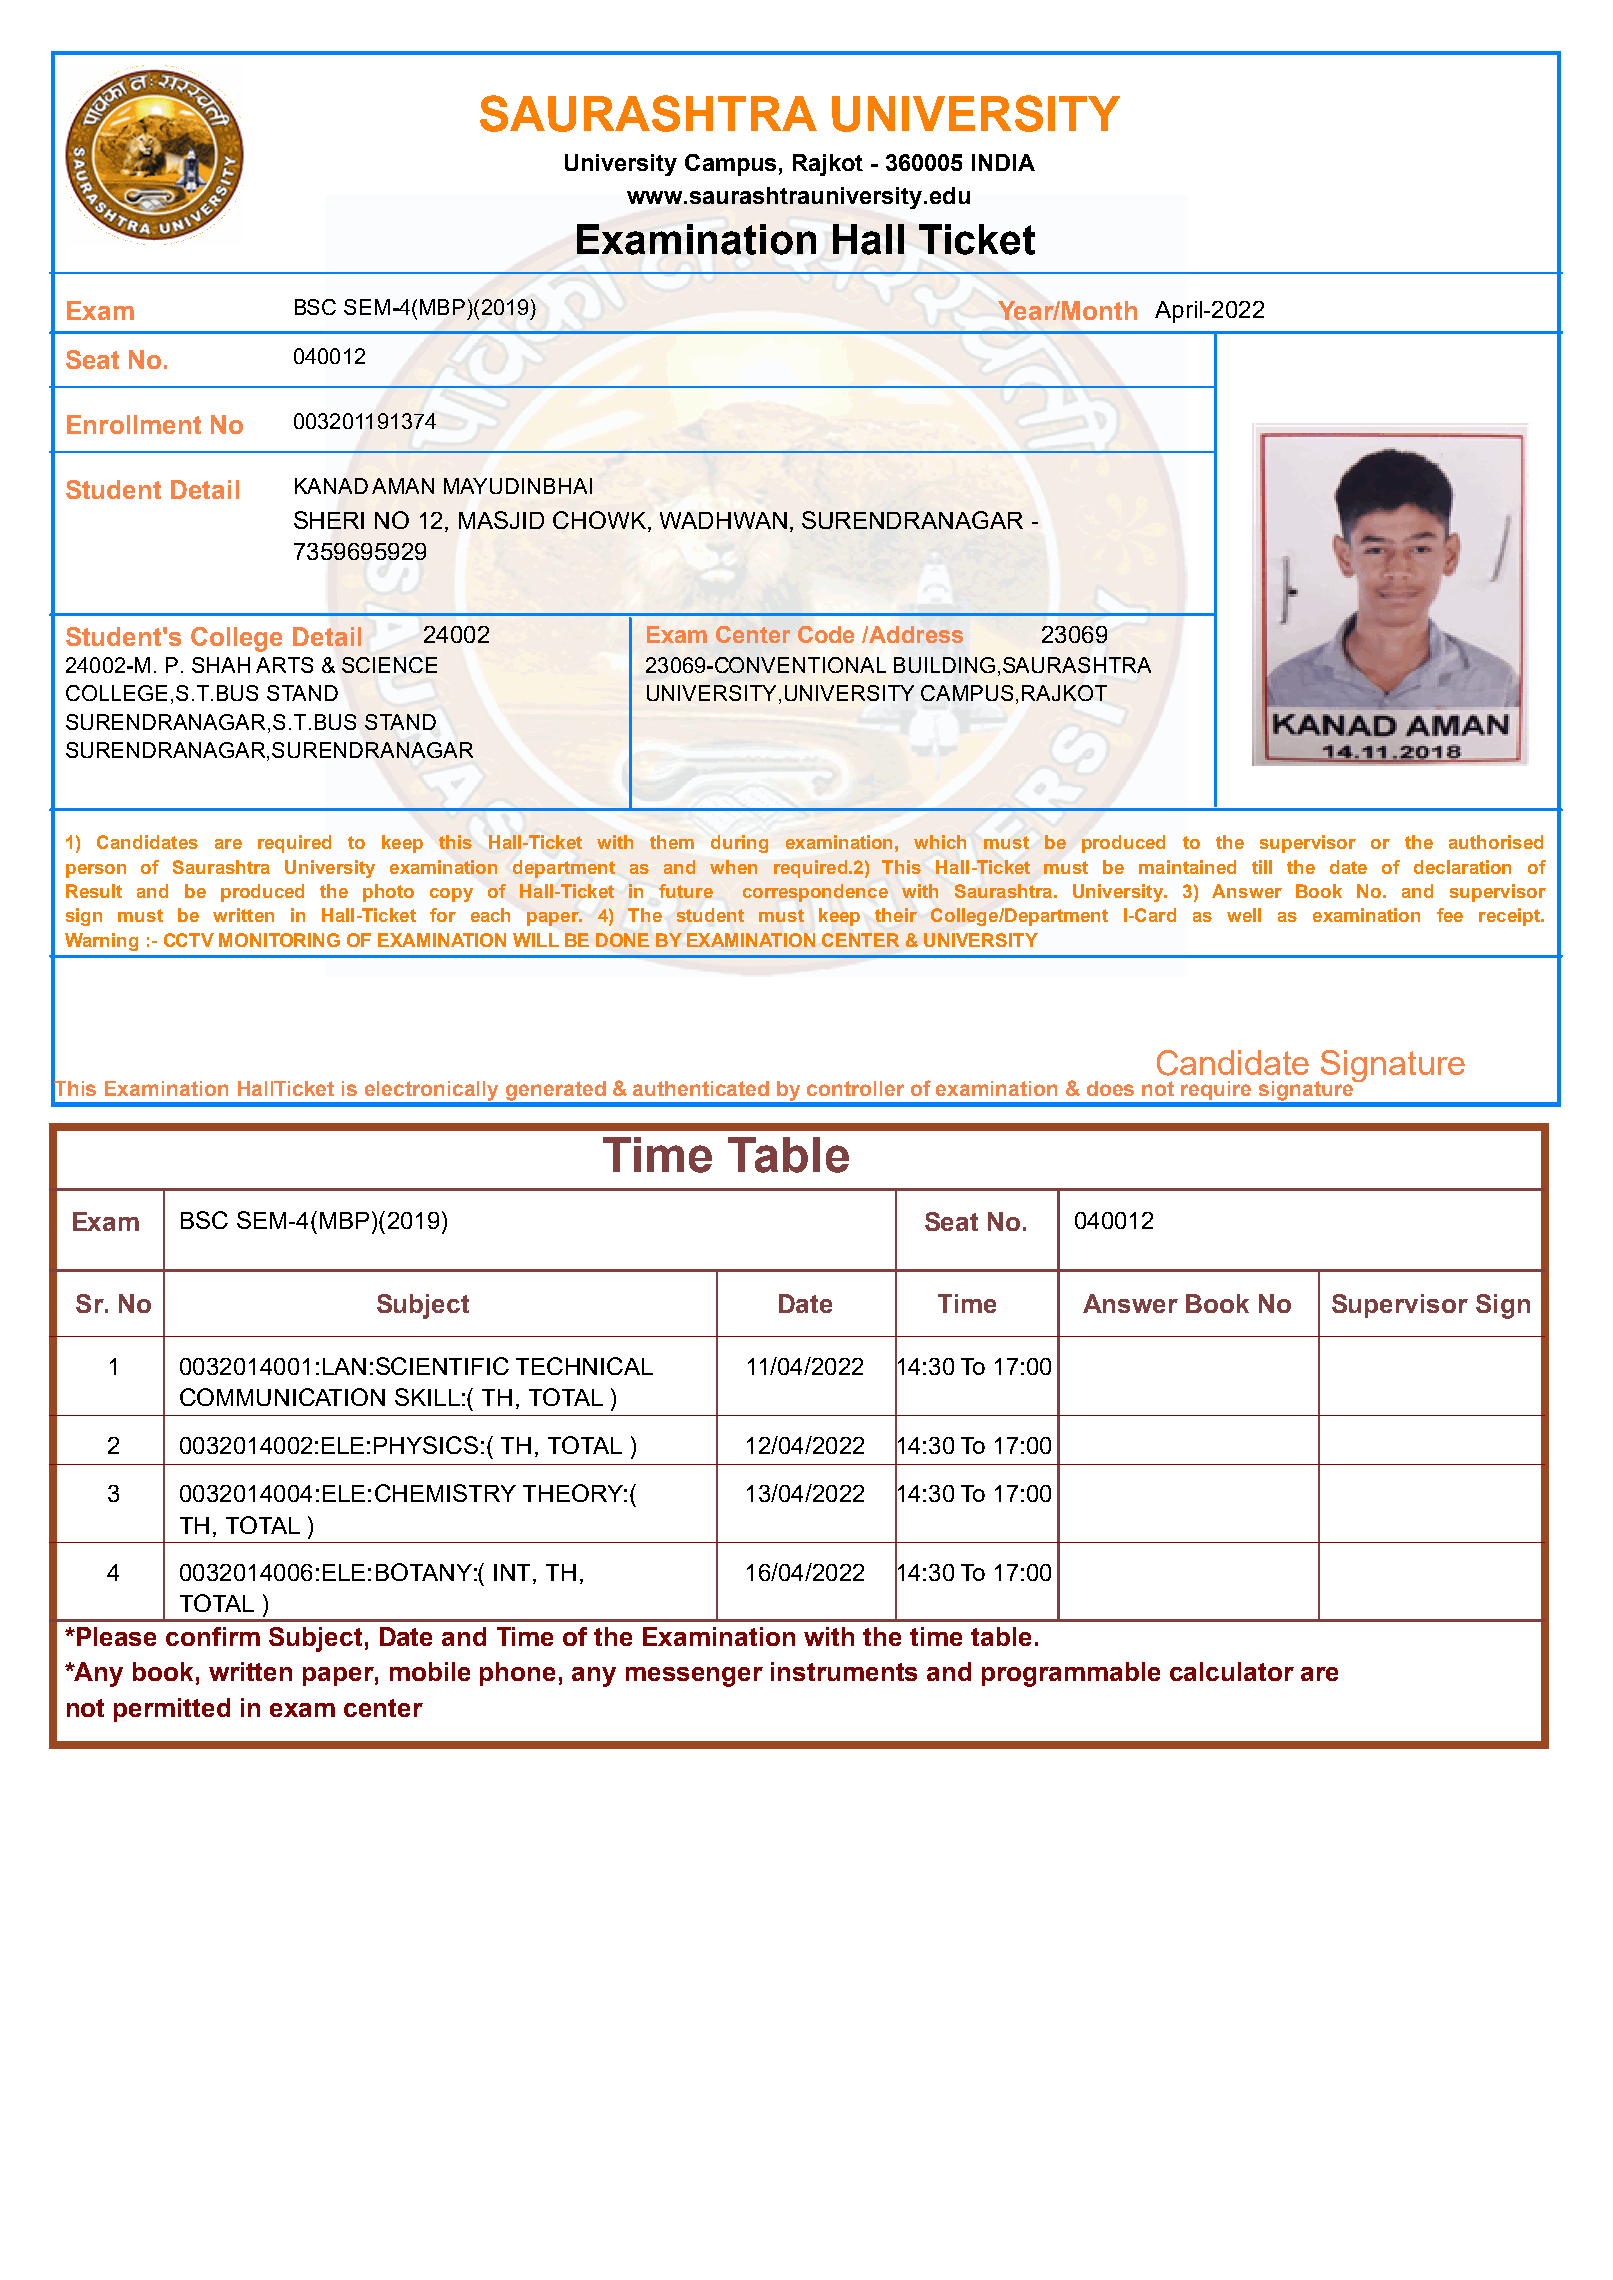 The width and height of the screenshot is (1613, 2280). What do you see at coordinates (134, 424) in the screenshot?
I see `Enrollment` at bounding box center [134, 424].
